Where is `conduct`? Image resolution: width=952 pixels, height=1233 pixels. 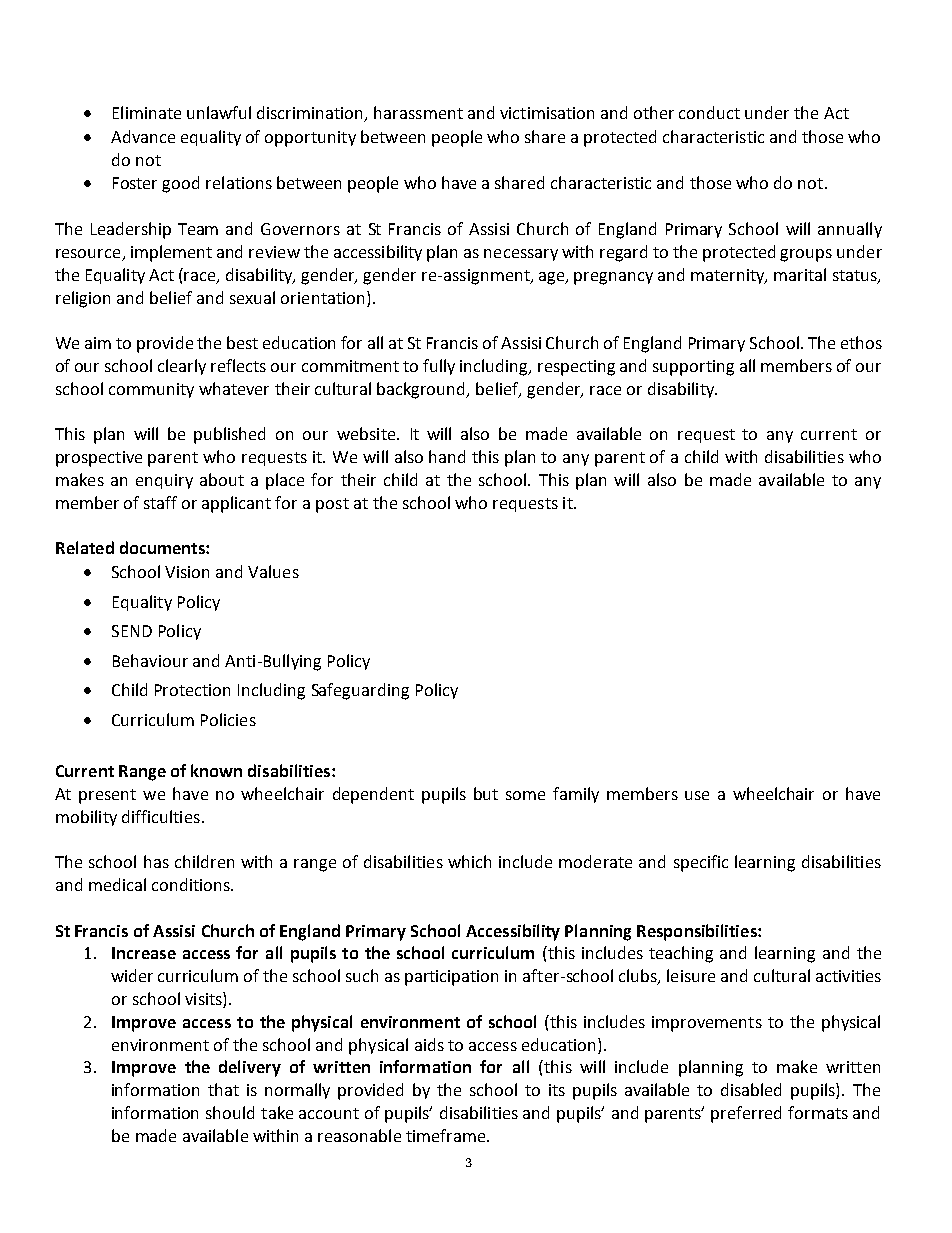
conduct is located at coordinates (709, 112).
